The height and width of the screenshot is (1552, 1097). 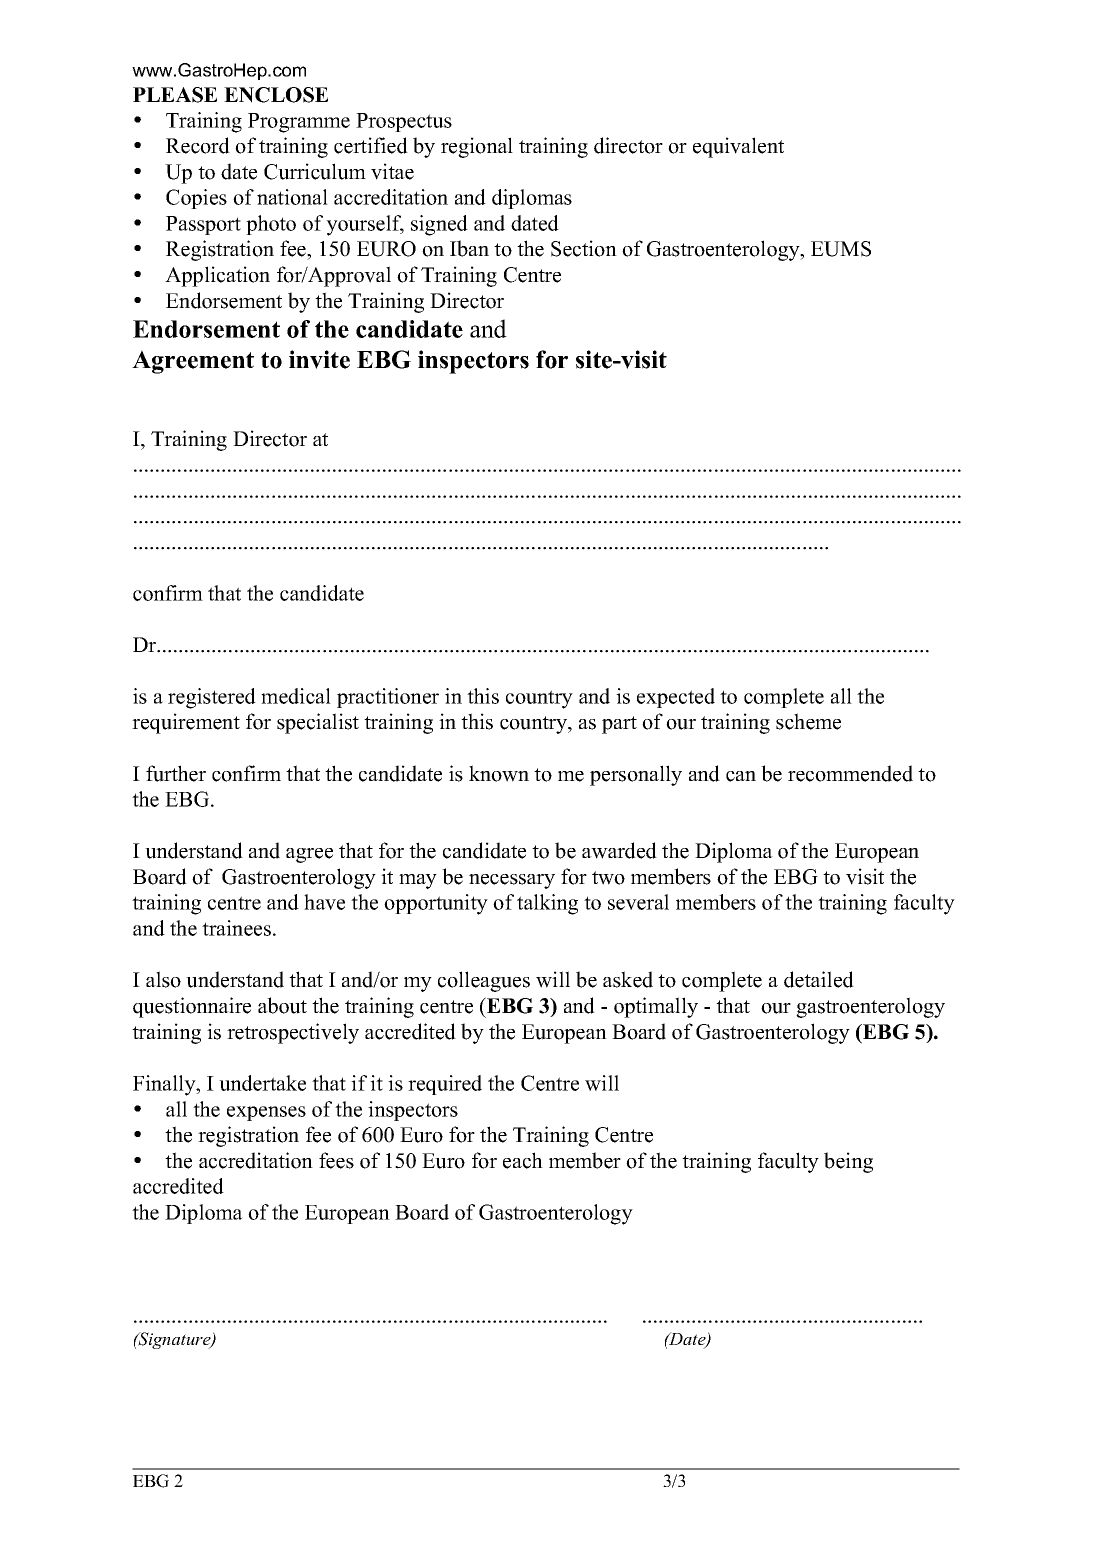 I want to click on expenses, so click(x=266, y=1113).
